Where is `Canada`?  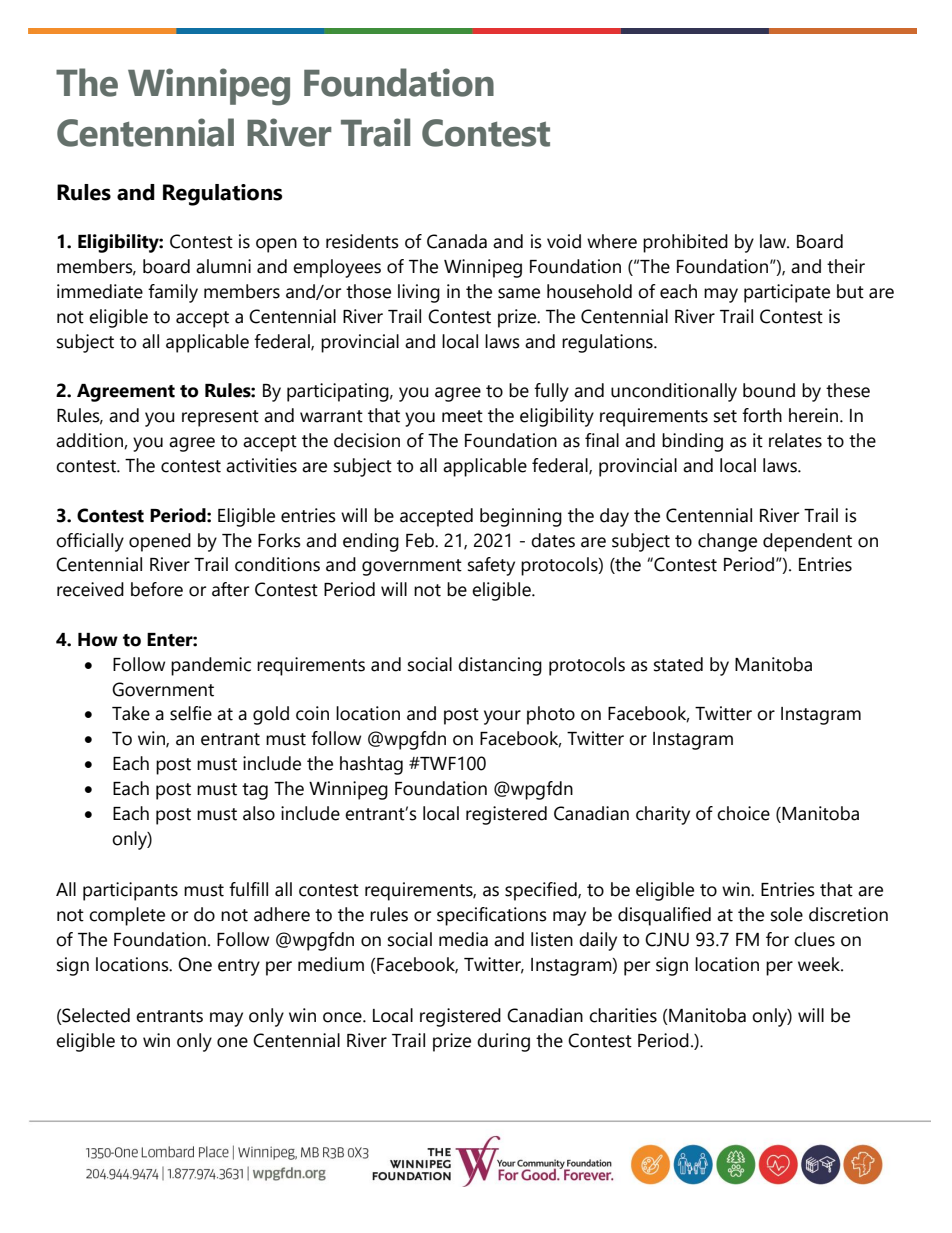 Canada is located at coordinates (457, 241).
